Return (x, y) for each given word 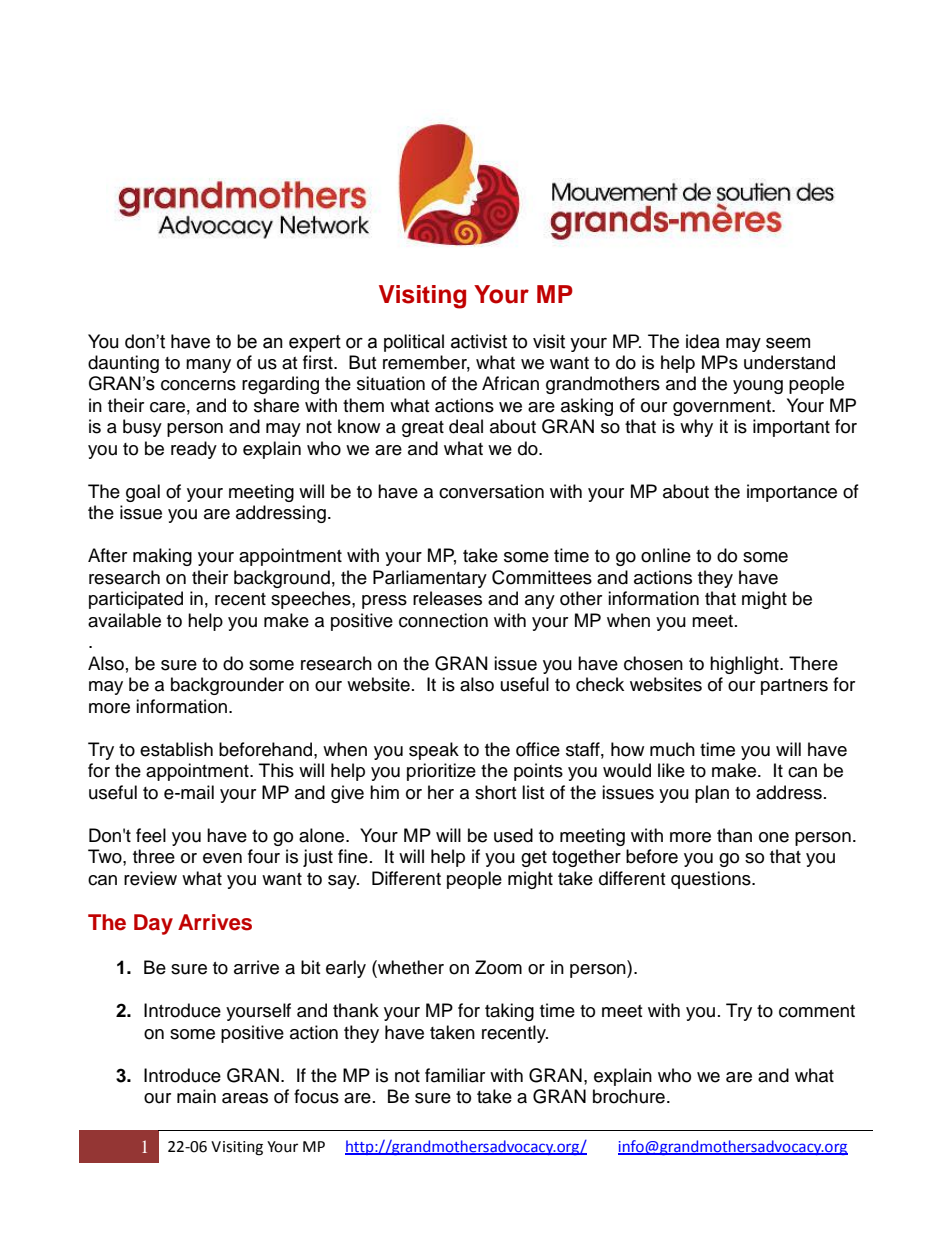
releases (447, 598)
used (513, 835)
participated (136, 600)
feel (151, 835)
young (758, 387)
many (208, 366)
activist (479, 341)
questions (712, 880)
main (196, 1096)
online (666, 555)
